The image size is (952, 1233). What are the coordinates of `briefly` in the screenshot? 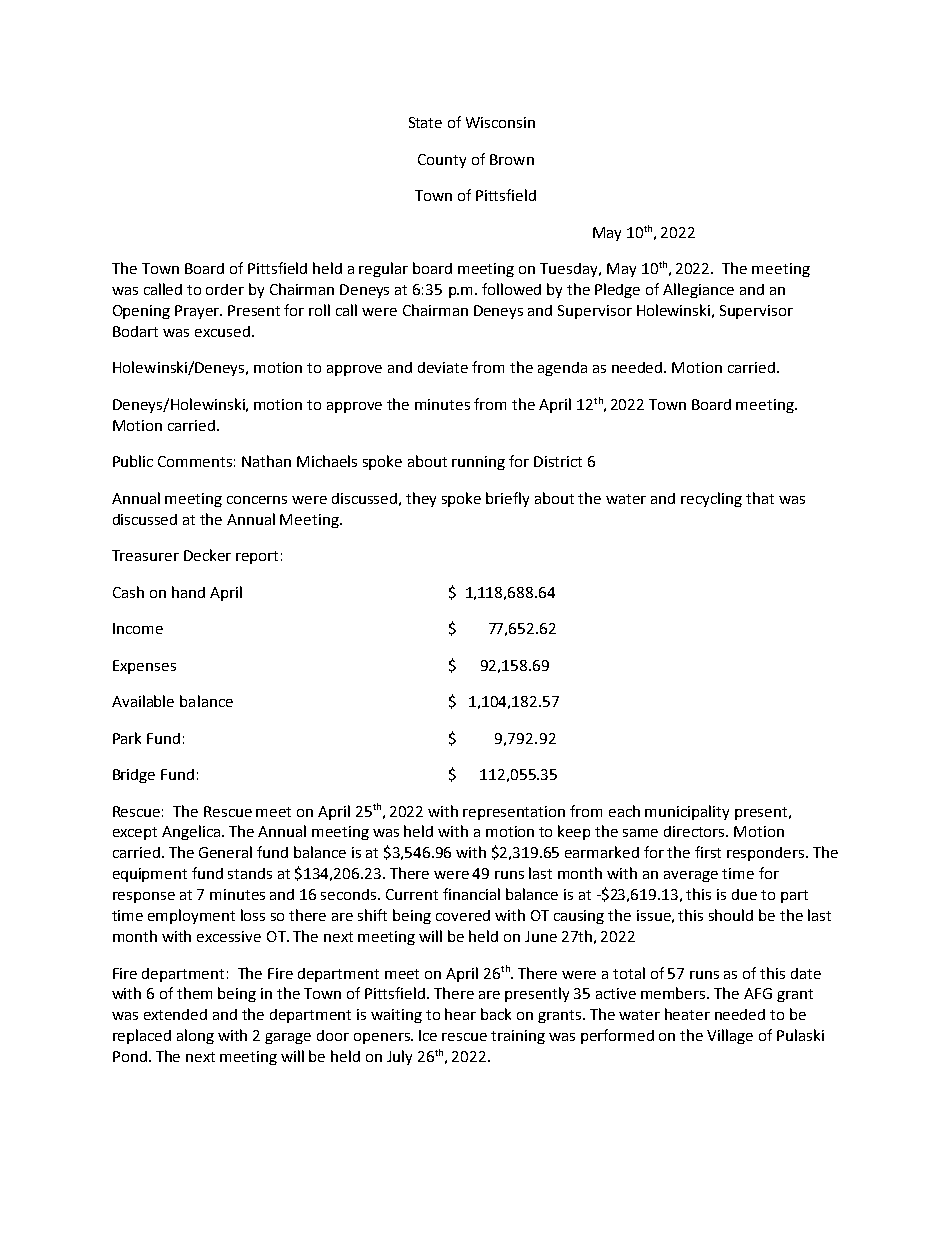 It's located at (507, 499).
